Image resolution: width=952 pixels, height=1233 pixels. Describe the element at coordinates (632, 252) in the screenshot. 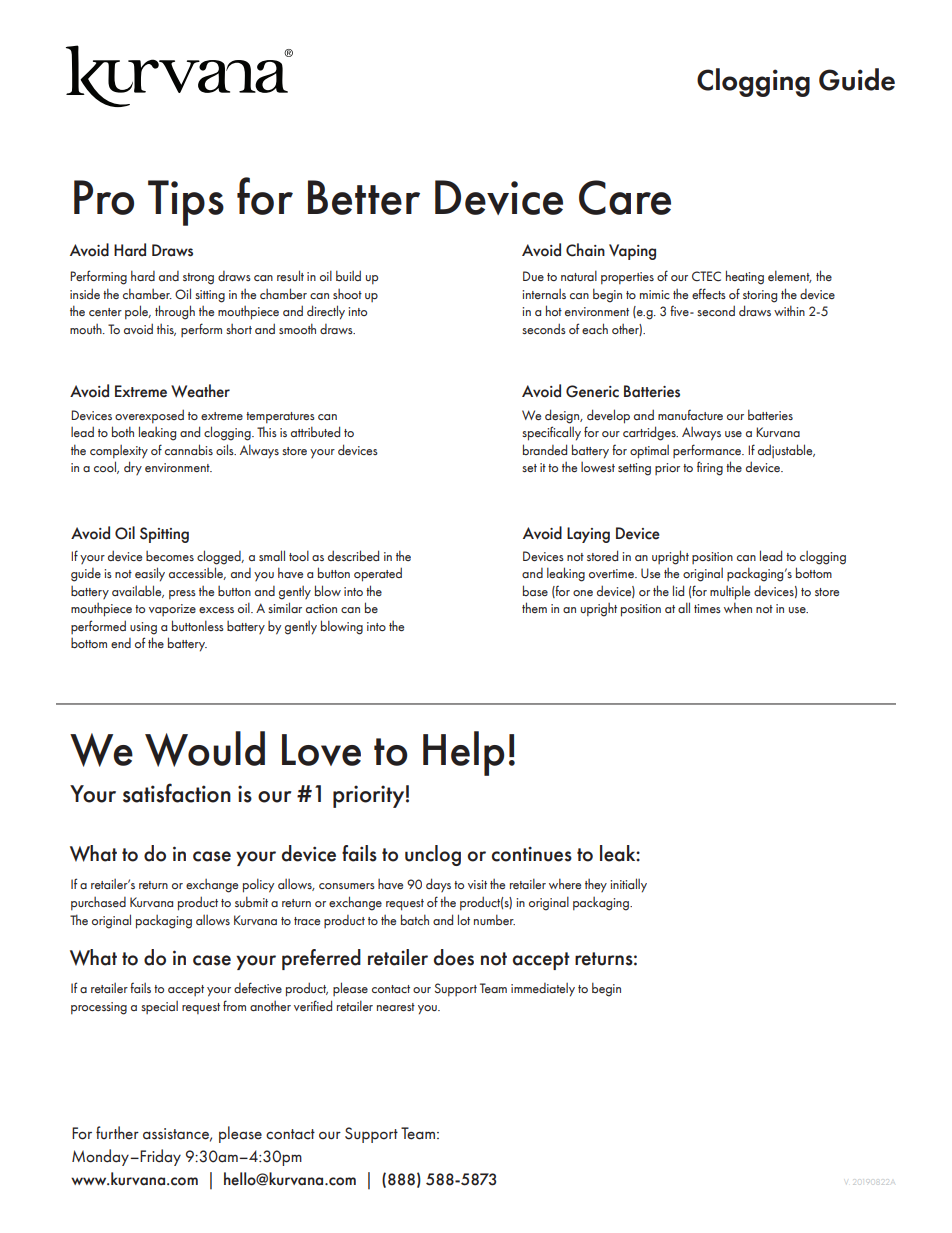

I see `Vaping` at that location.
